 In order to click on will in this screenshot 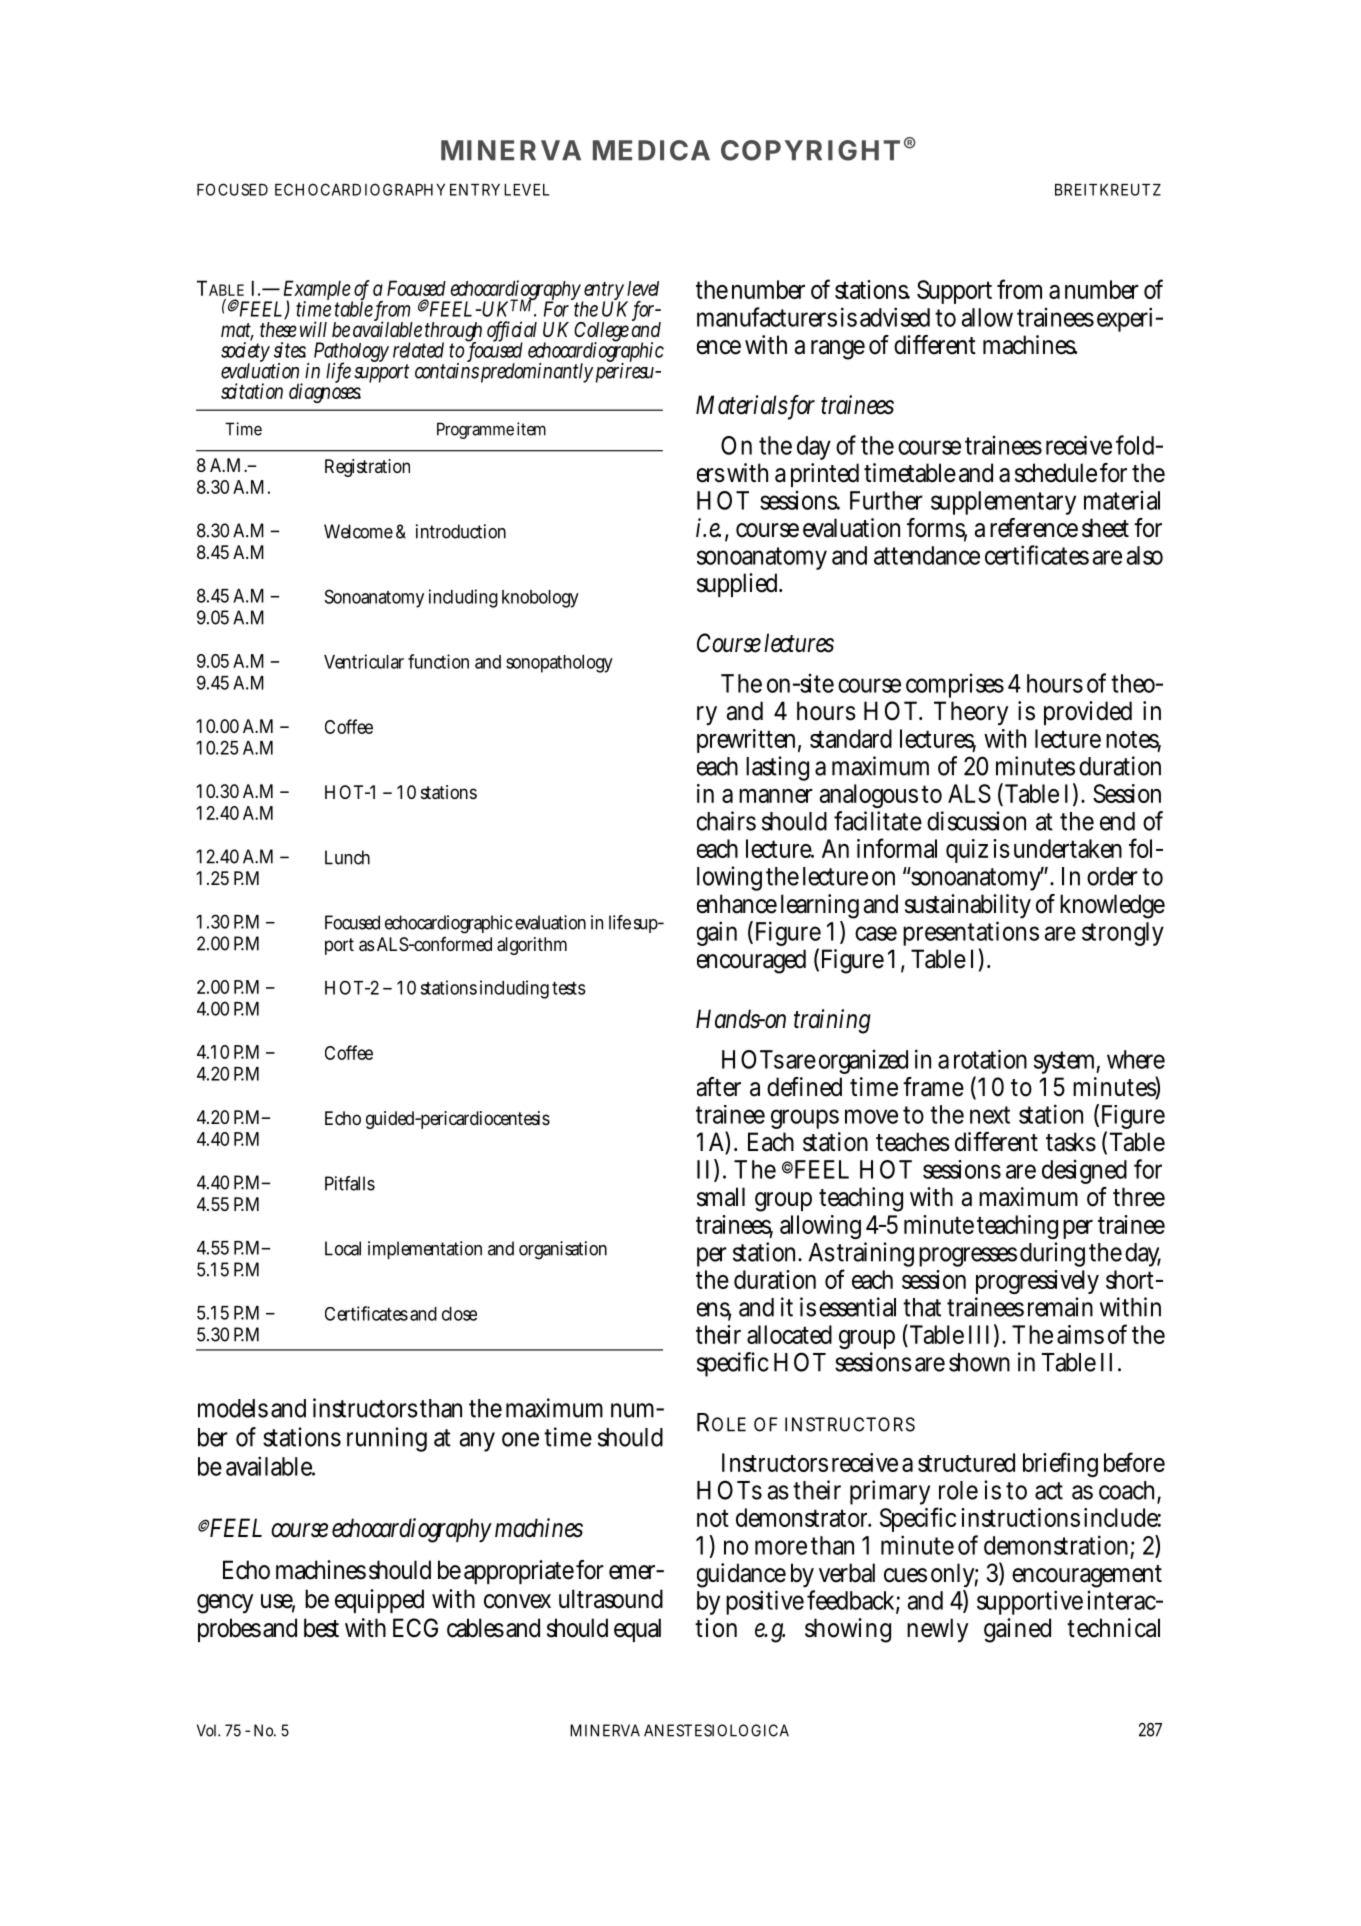, I will do `click(313, 329)`.
